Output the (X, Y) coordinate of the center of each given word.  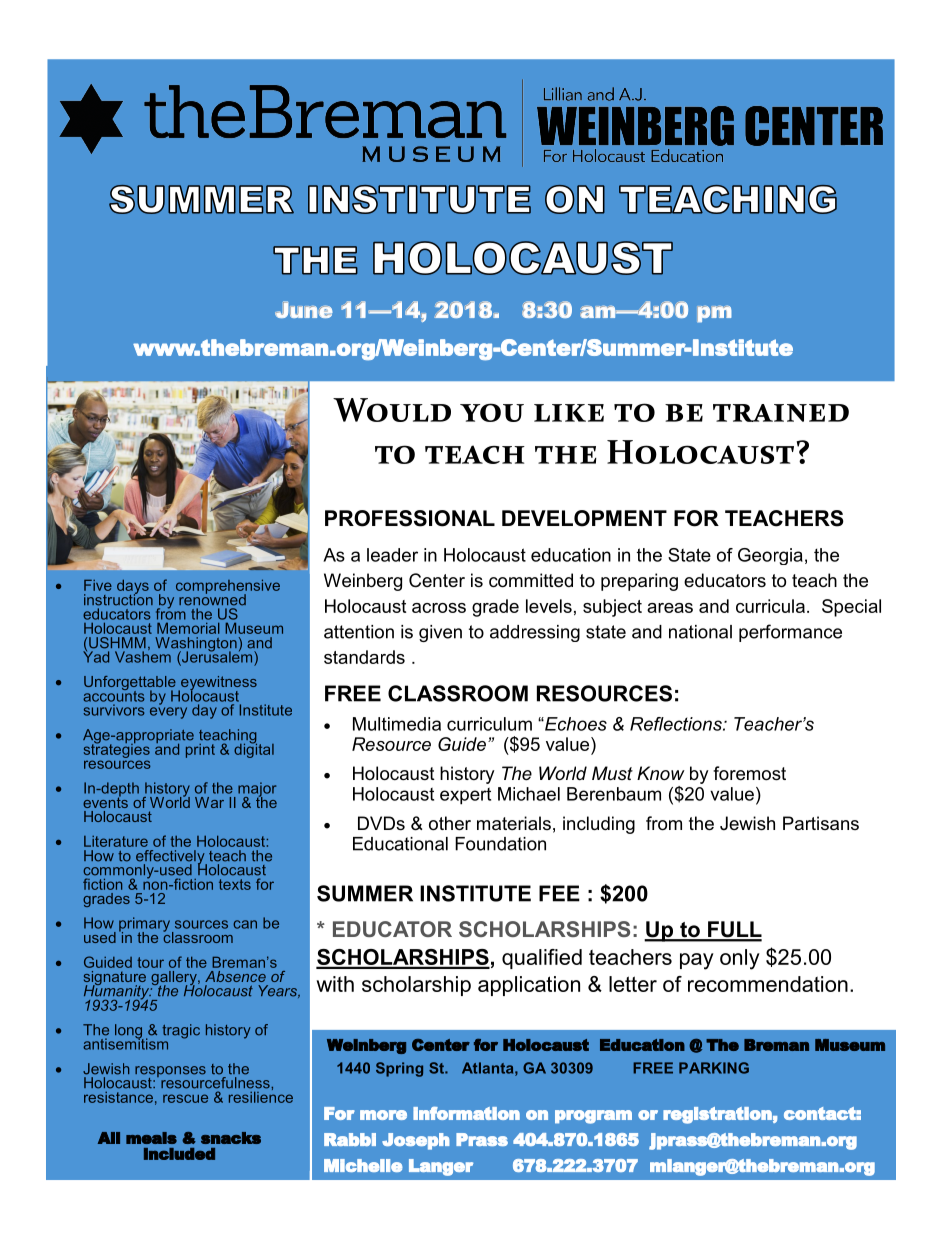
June (304, 309)
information (466, 1113)
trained (781, 413)
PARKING (714, 1068)
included (179, 1154)
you (492, 412)
